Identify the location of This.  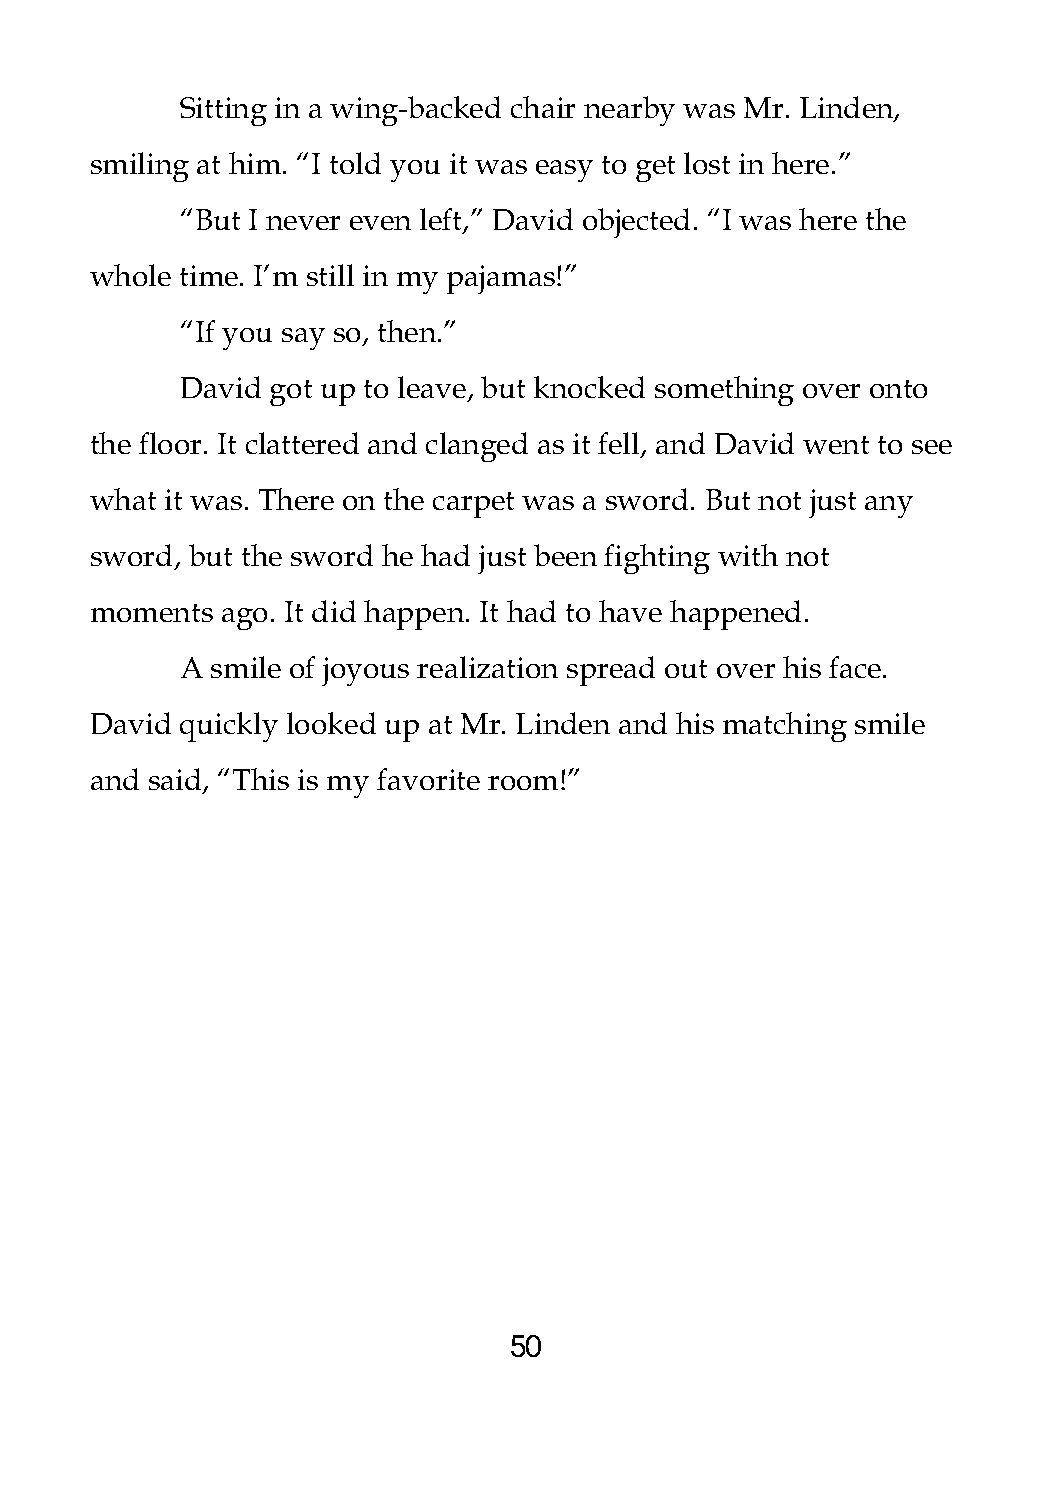
(261, 779).
